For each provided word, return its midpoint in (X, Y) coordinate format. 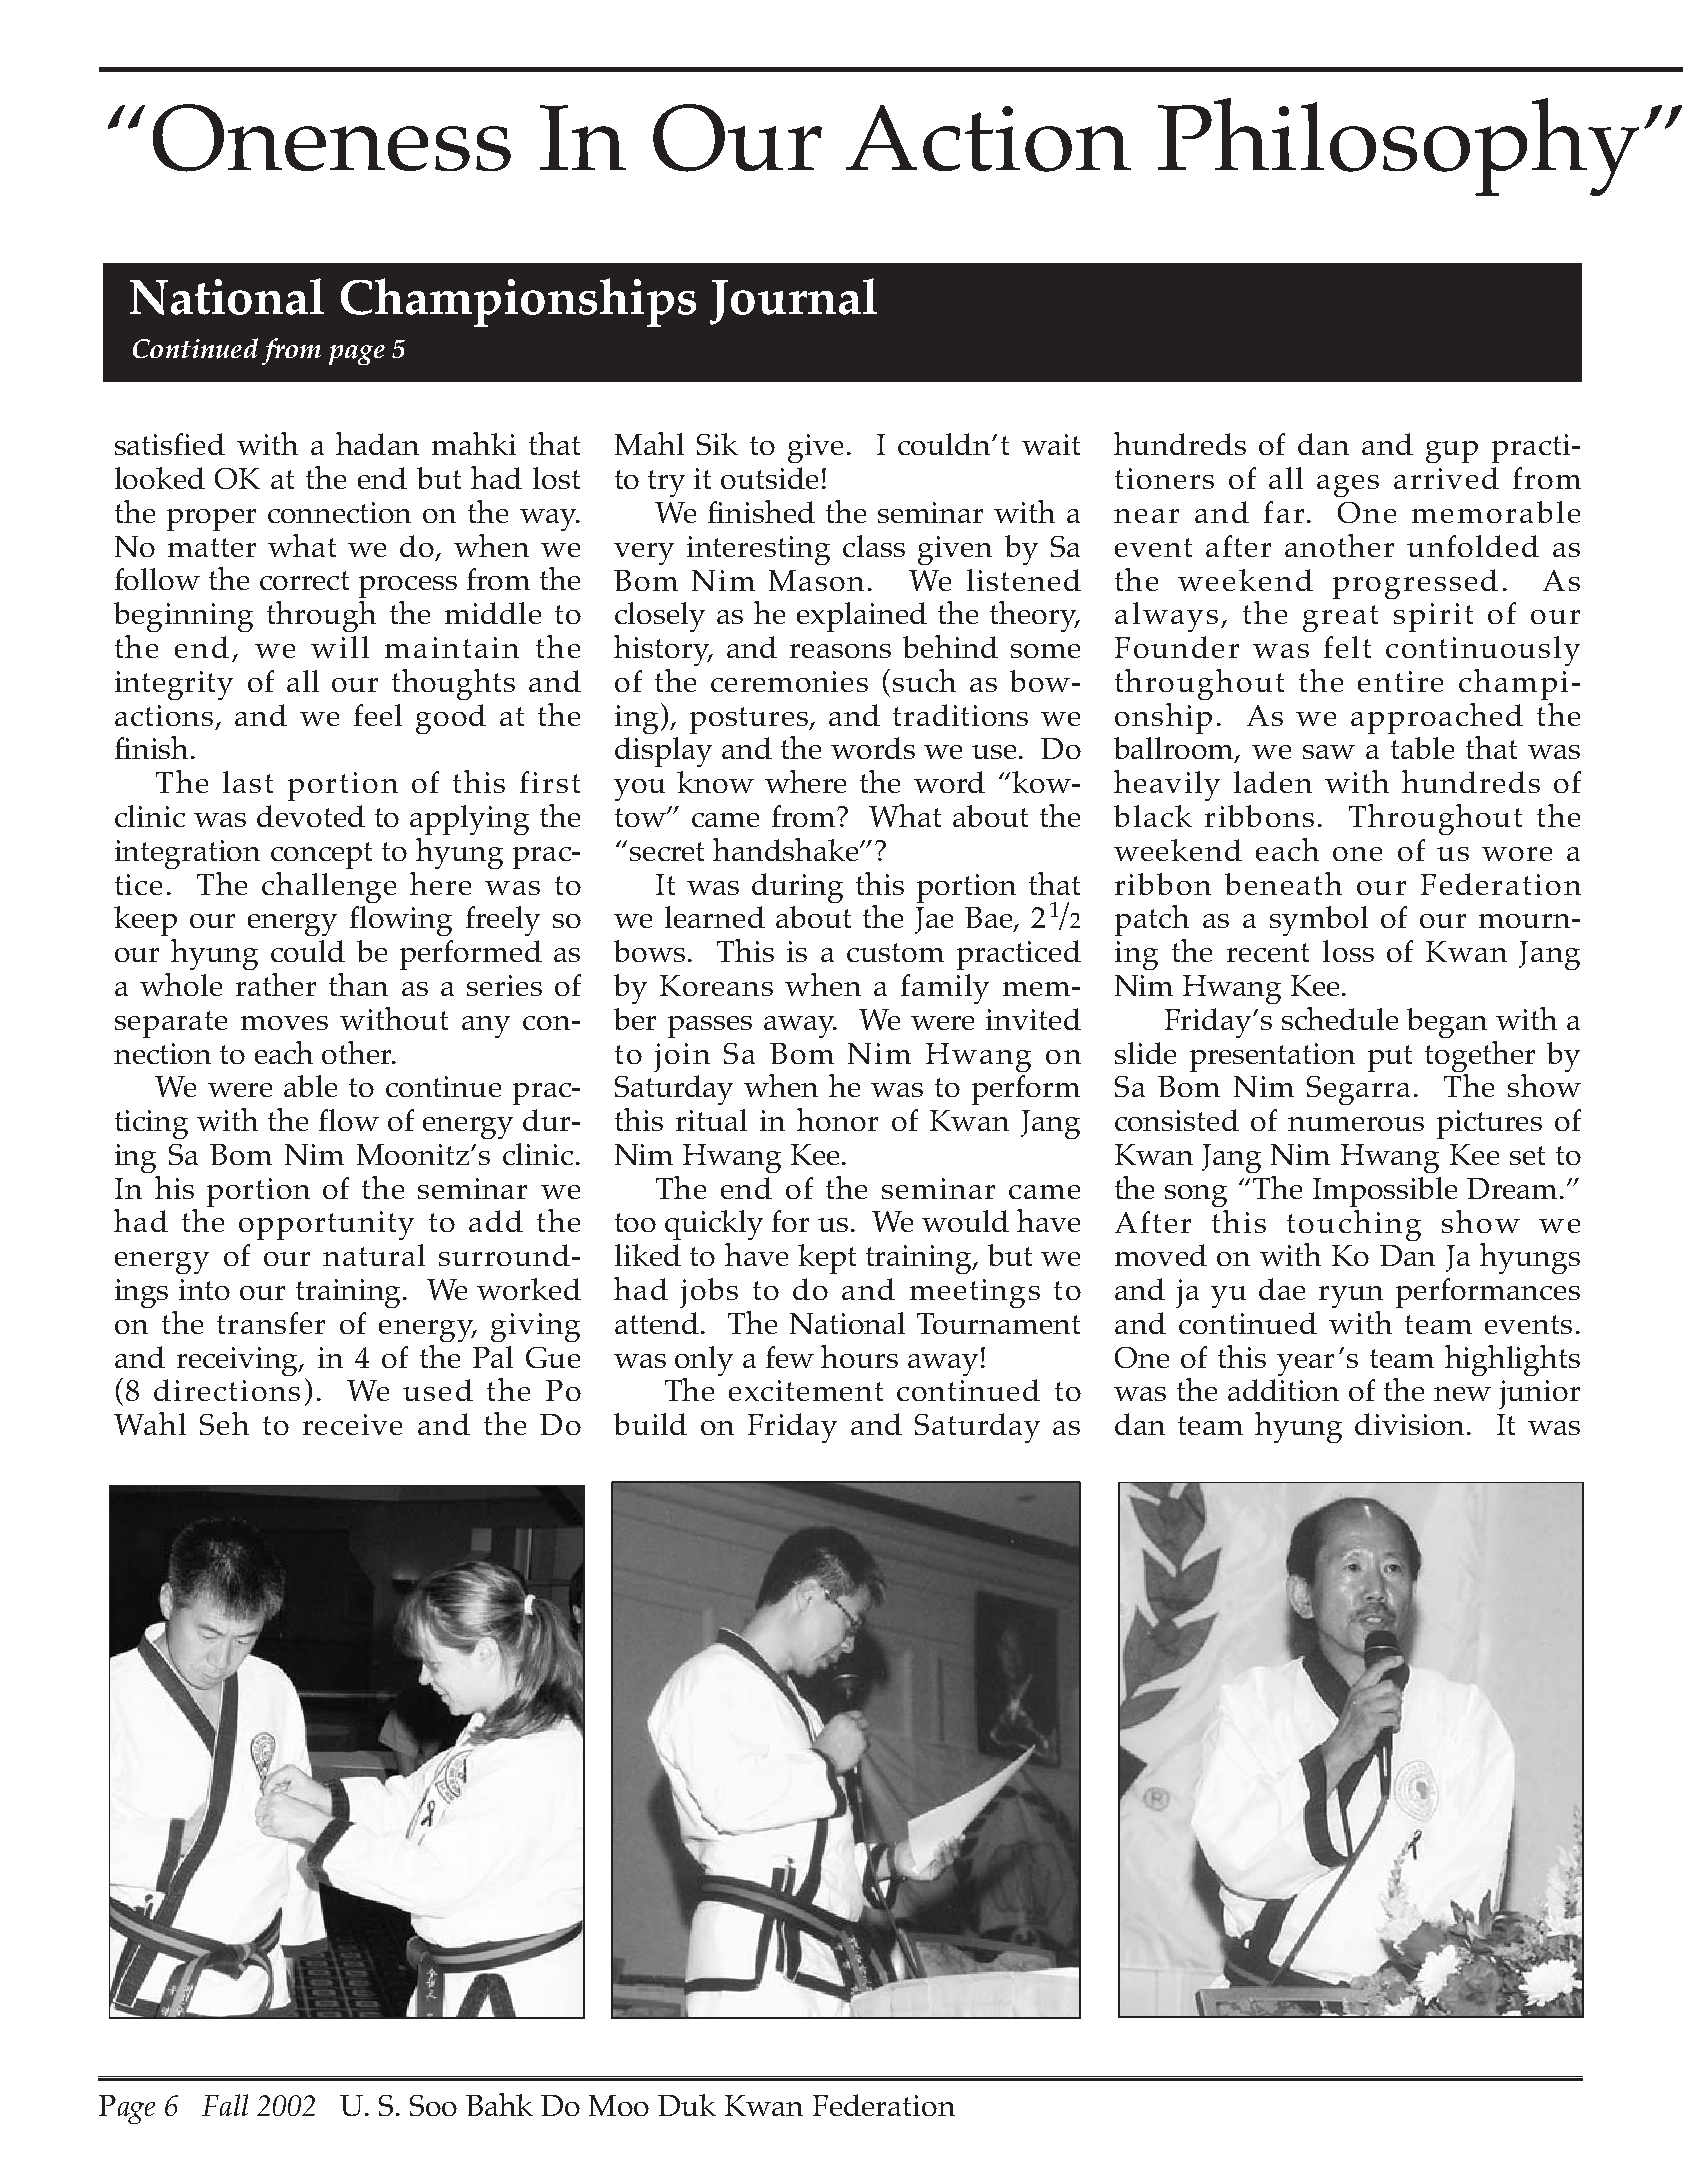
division (1411, 1424)
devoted (311, 816)
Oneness (332, 138)
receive (352, 1424)
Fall (225, 2105)
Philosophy (1398, 147)
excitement (806, 1390)
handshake (785, 849)
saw (1329, 752)
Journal (793, 301)
